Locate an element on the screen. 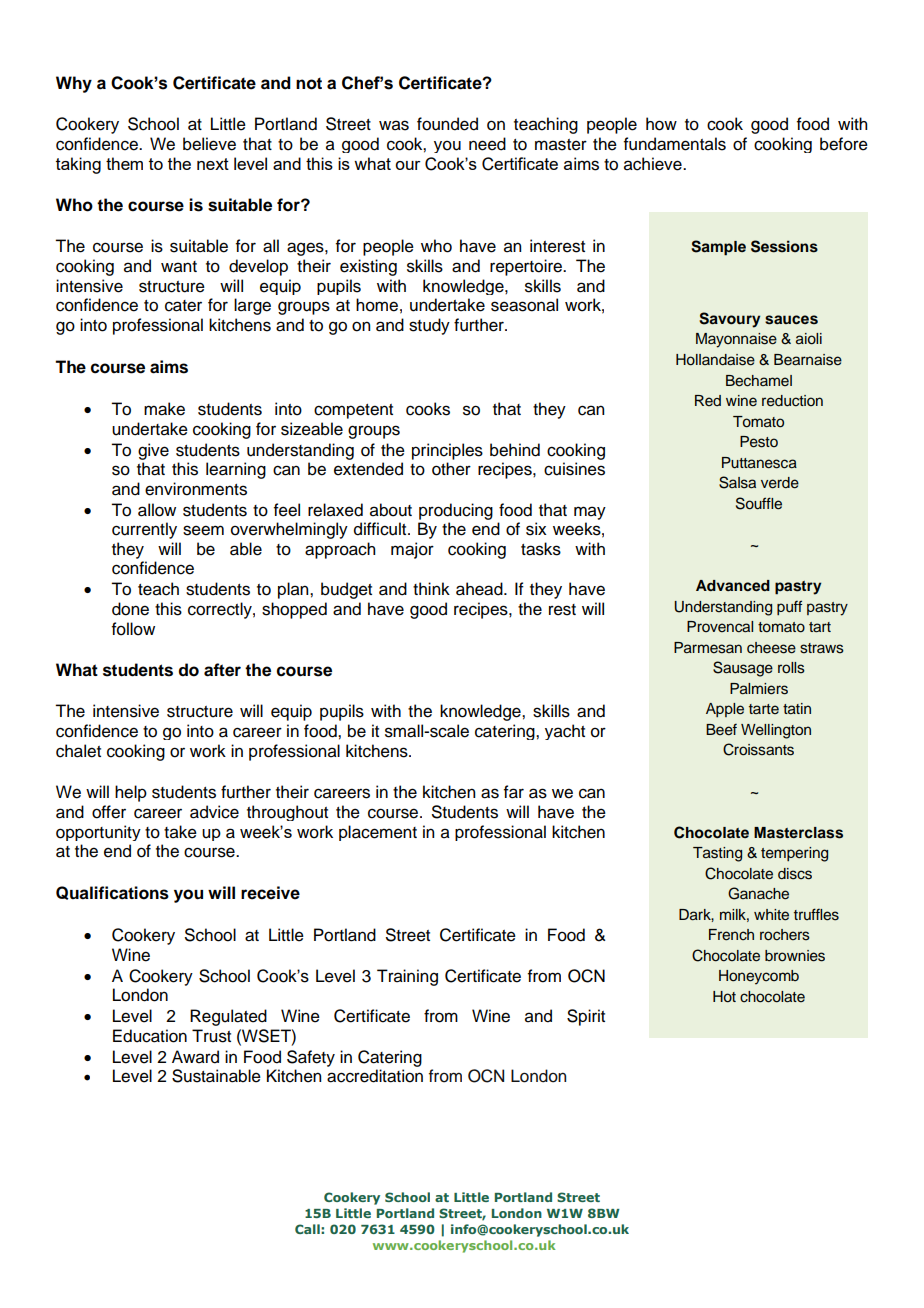  fundamentals is located at coordinates (675, 144).
